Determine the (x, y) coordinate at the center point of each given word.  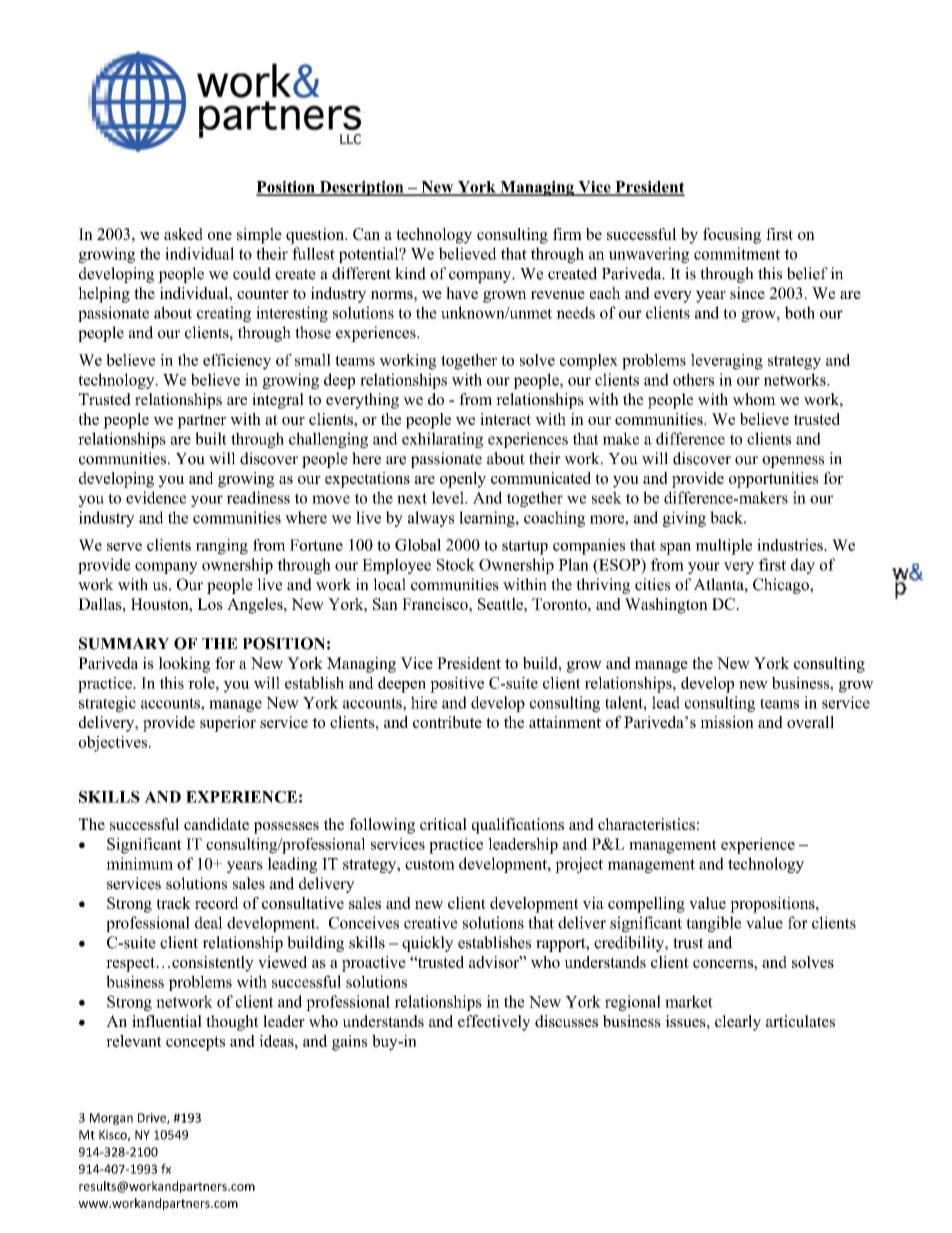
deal (209, 922)
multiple (723, 547)
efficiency (237, 362)
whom (754, 399)
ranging (221, 547)
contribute (447, 722)
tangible (713, 924)
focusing (732, 236)
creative (431, 922)
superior (228, 724)
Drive (153, 1118)
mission (727, 722)
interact (505, 419)
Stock (456, 564)
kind (410, 273)
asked (183, 234)
